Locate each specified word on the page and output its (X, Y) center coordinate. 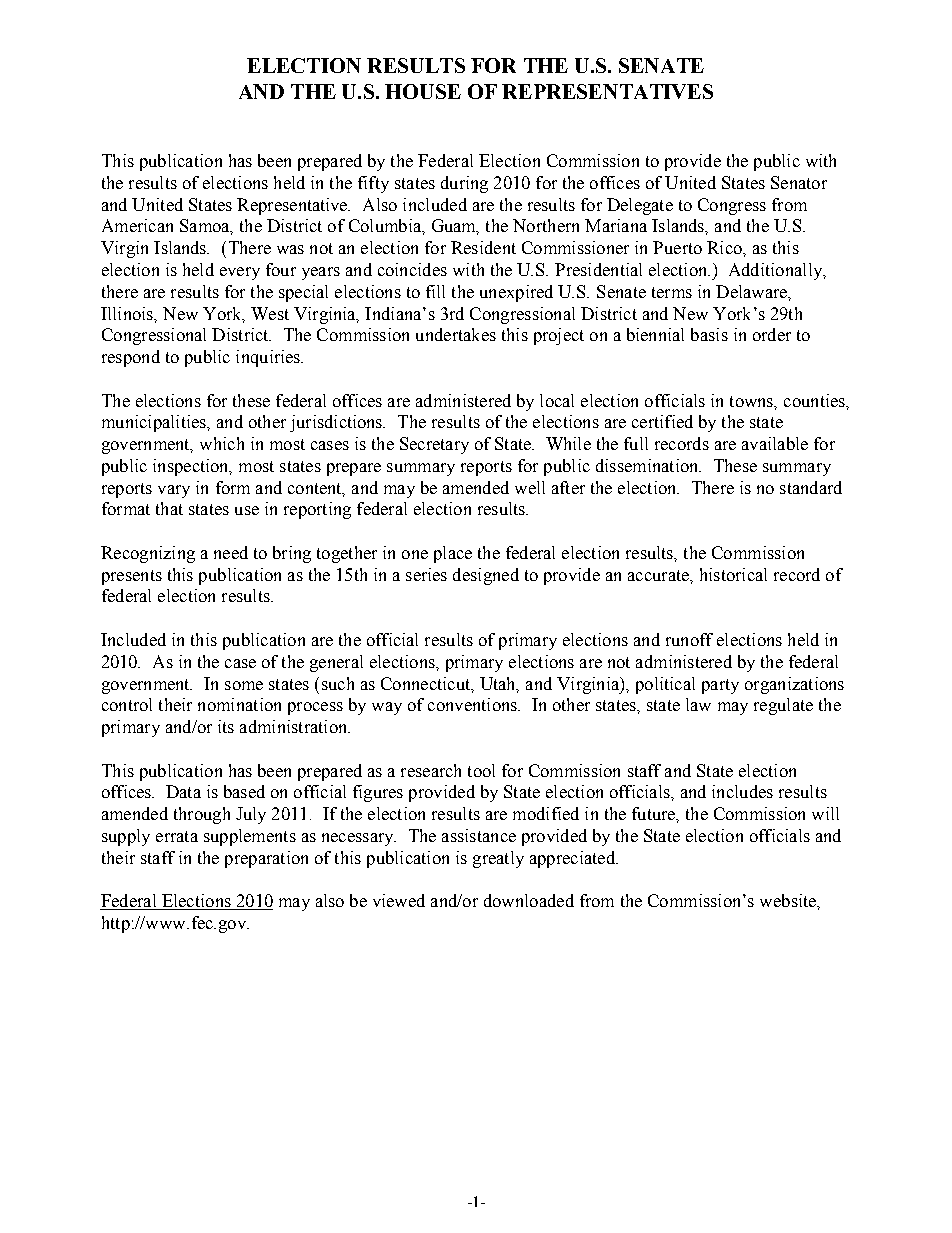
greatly (498, 859)
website (789, 900)
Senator (799, 182)
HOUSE (423, 91)
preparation (266, 859)
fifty (373, 184)
